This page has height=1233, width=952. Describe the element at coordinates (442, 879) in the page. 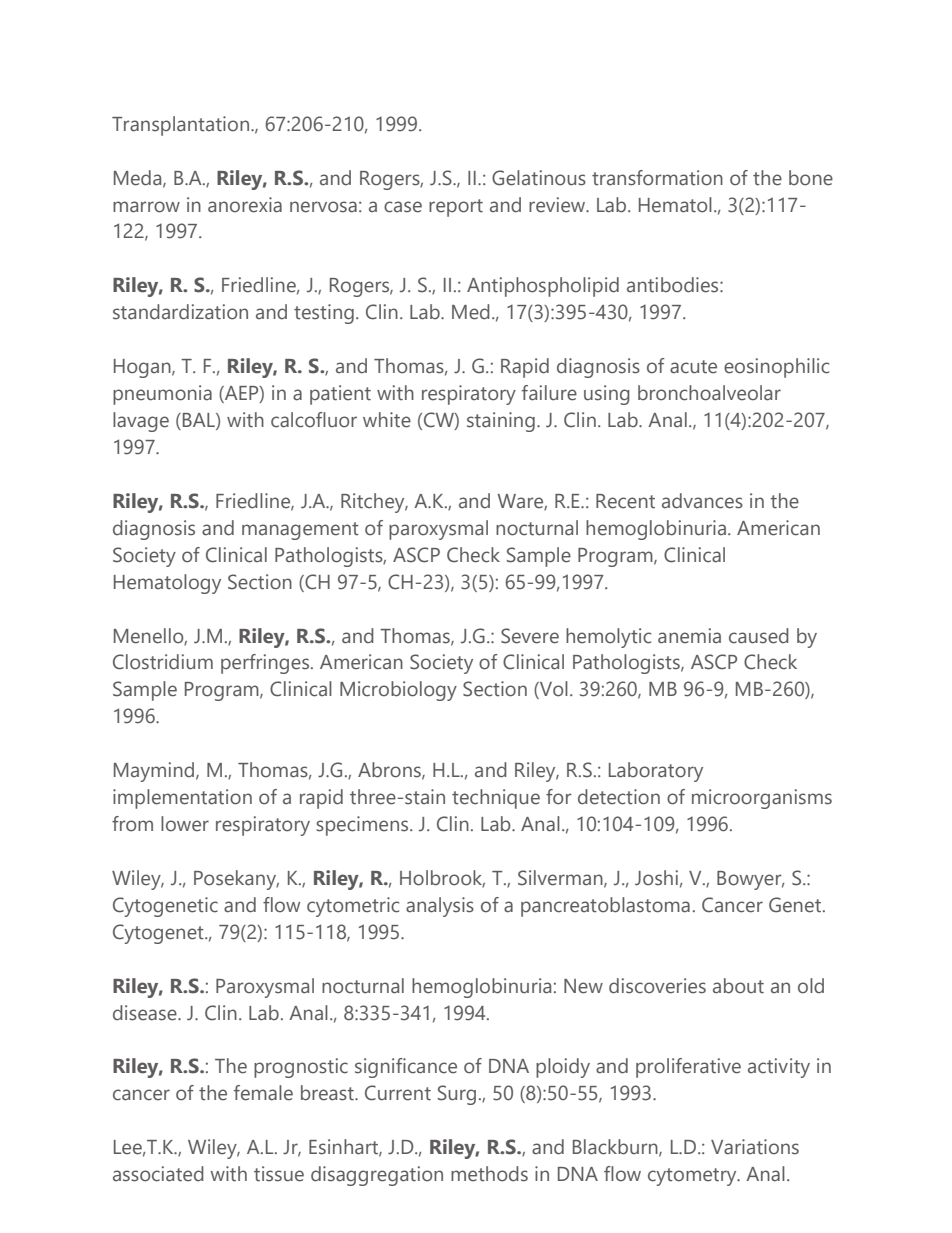

I see `Holbrook` at that location.
